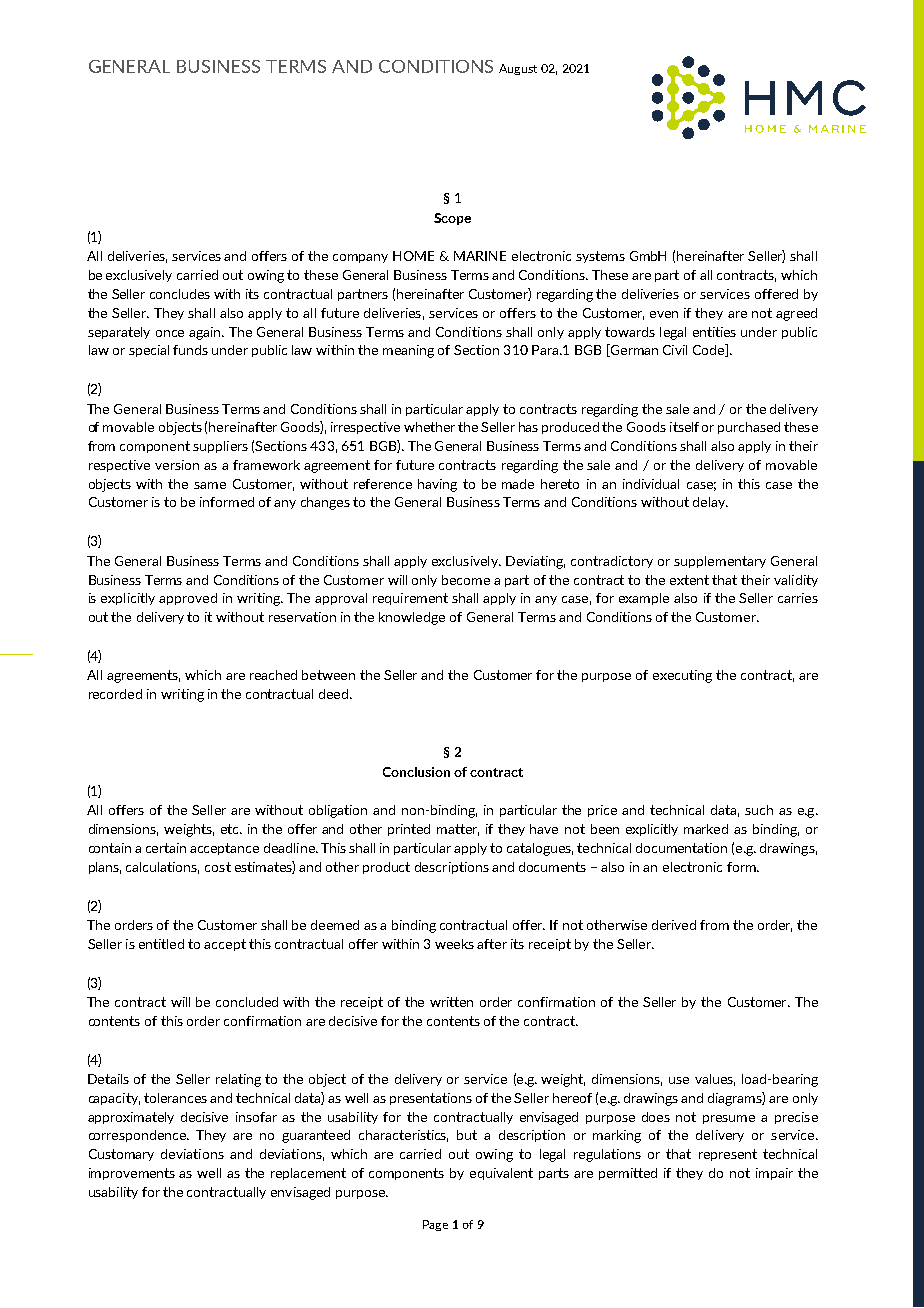 This image has height=1308, width=924. I want to click on concludes, so click(180, 294).
